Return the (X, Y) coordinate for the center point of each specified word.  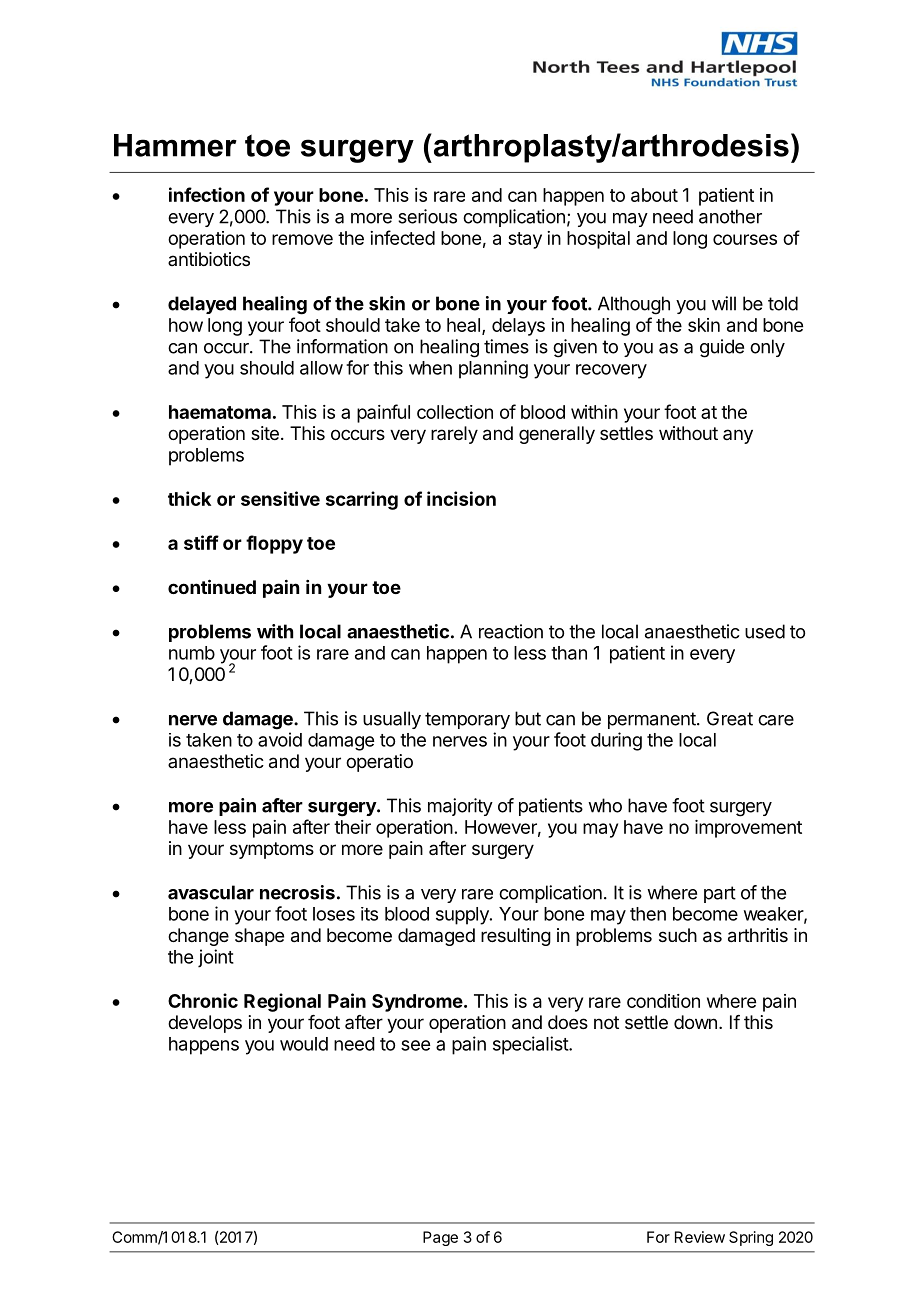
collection (455, 412)
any (738, 436)
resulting (516, 937)
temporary (467, 720)
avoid (280, 739)
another (730, 216)
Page (440, 1238)
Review (700, 1237)
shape (259, 937)
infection (207, 194)
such (678, 935)
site (265, 433)
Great (730, 718)
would (304, 1044)
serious (427, 216)
